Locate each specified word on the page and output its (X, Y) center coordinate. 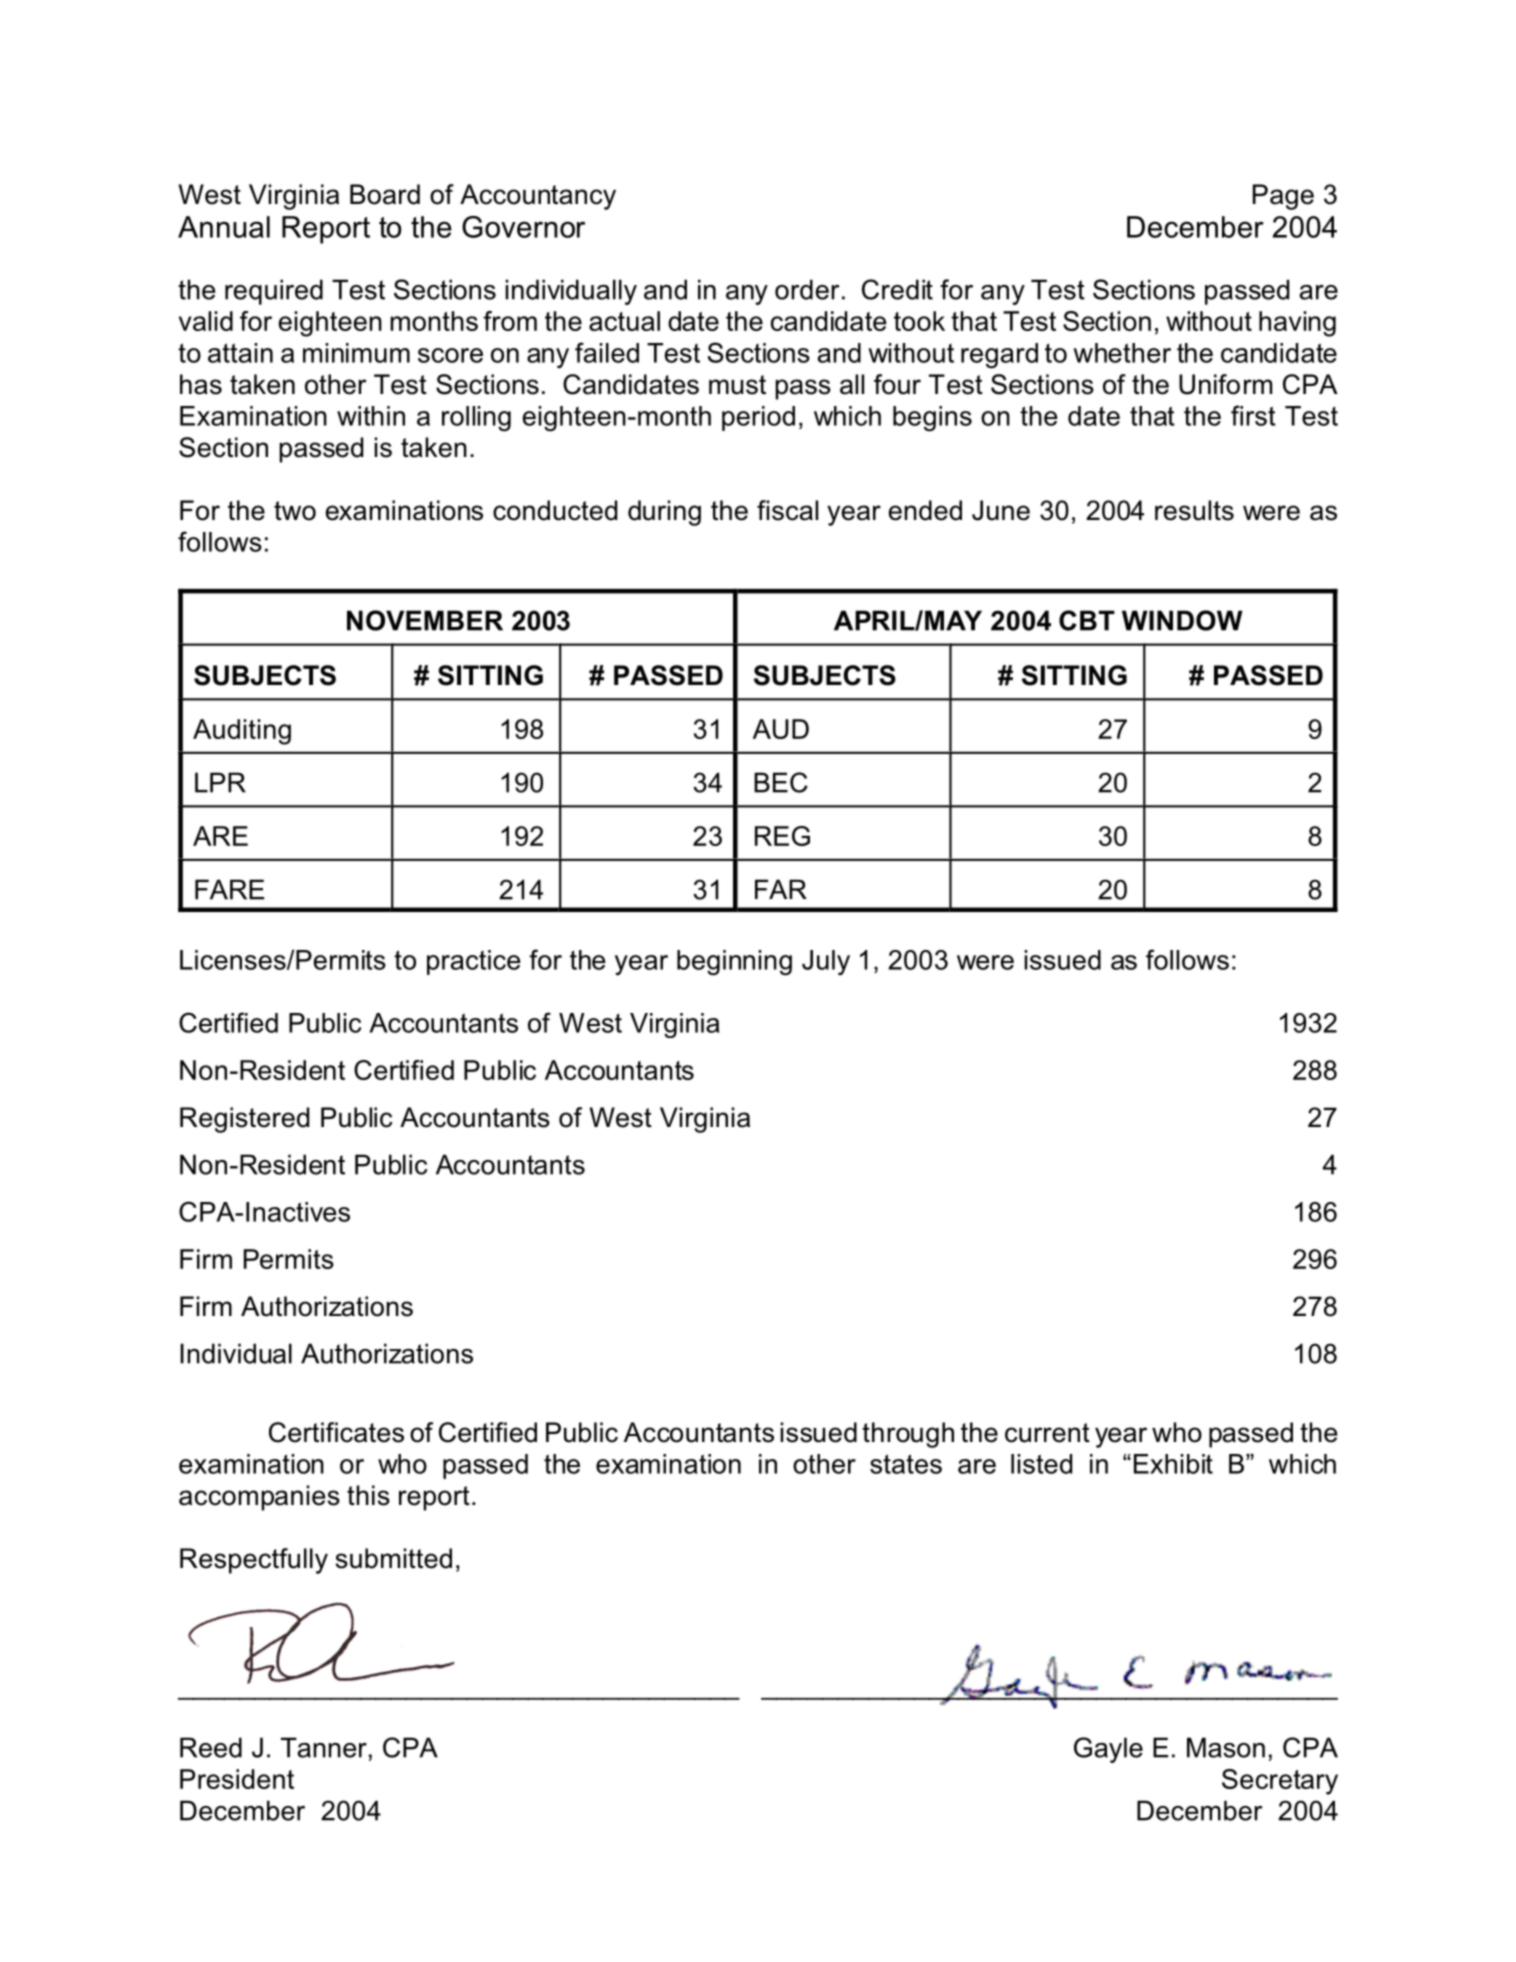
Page (1283, 197)
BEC (781, 782)
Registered (244, 1120)
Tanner (324, 1747)
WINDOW (1182, 620)
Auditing (242, 732)
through (908, 1435)
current (1047, 1433)
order (807, 289)
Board (385, 194)
